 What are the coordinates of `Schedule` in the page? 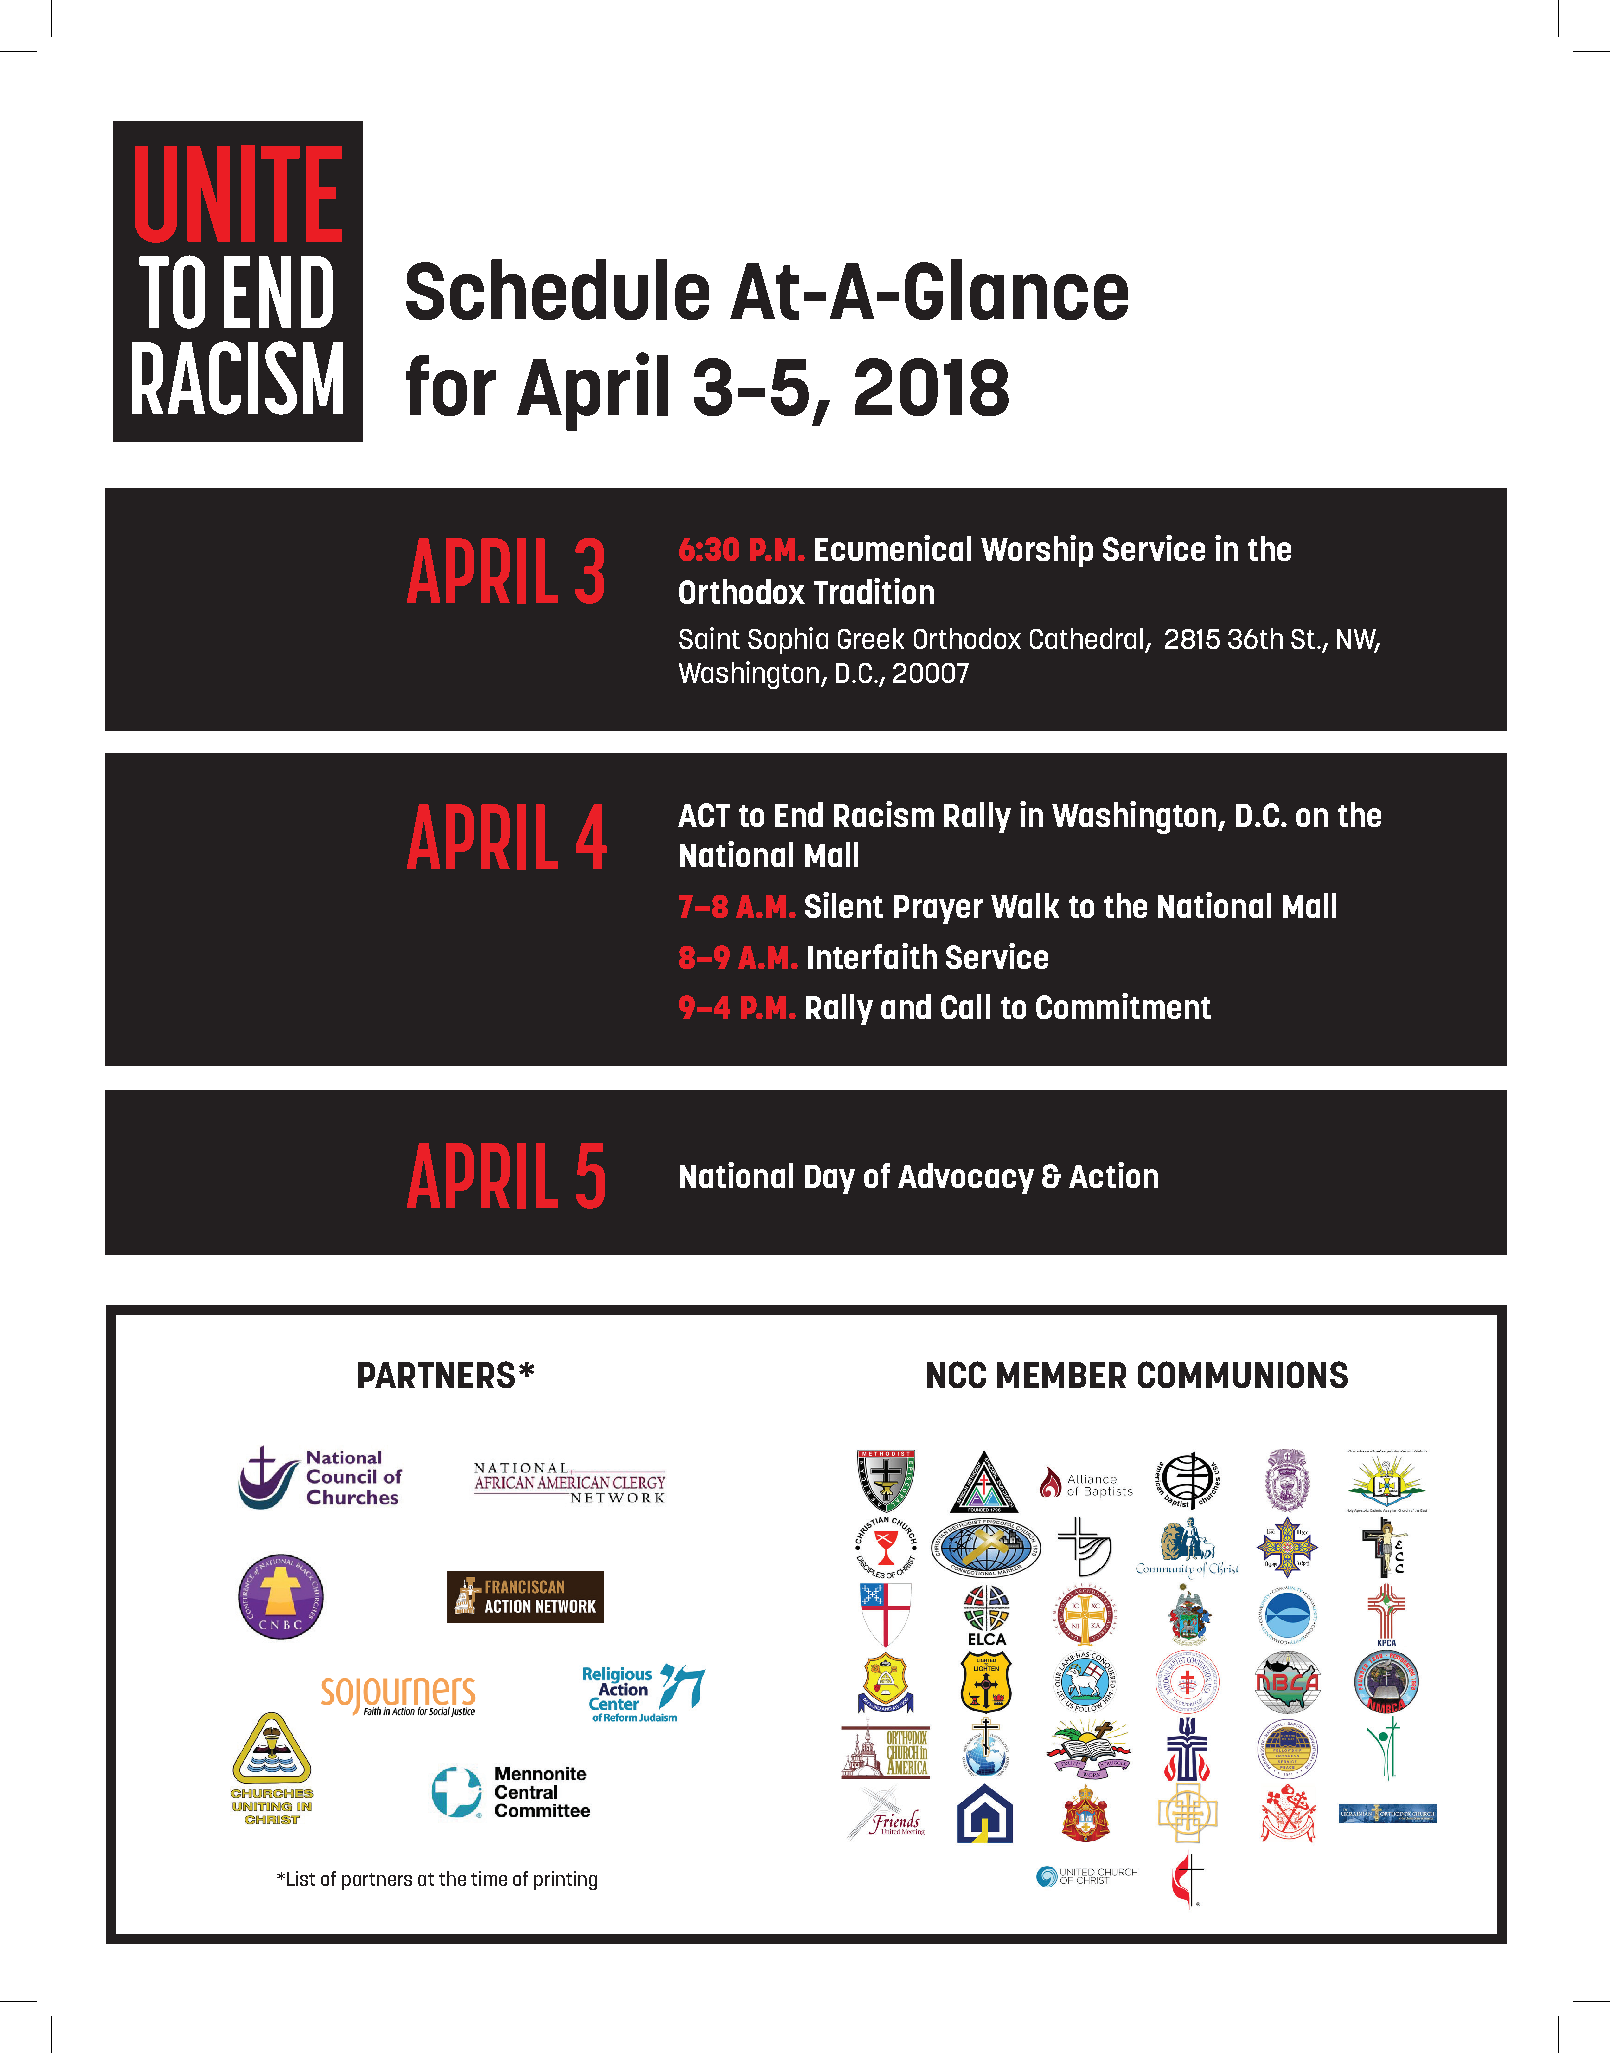 It's located at (557, 289).
